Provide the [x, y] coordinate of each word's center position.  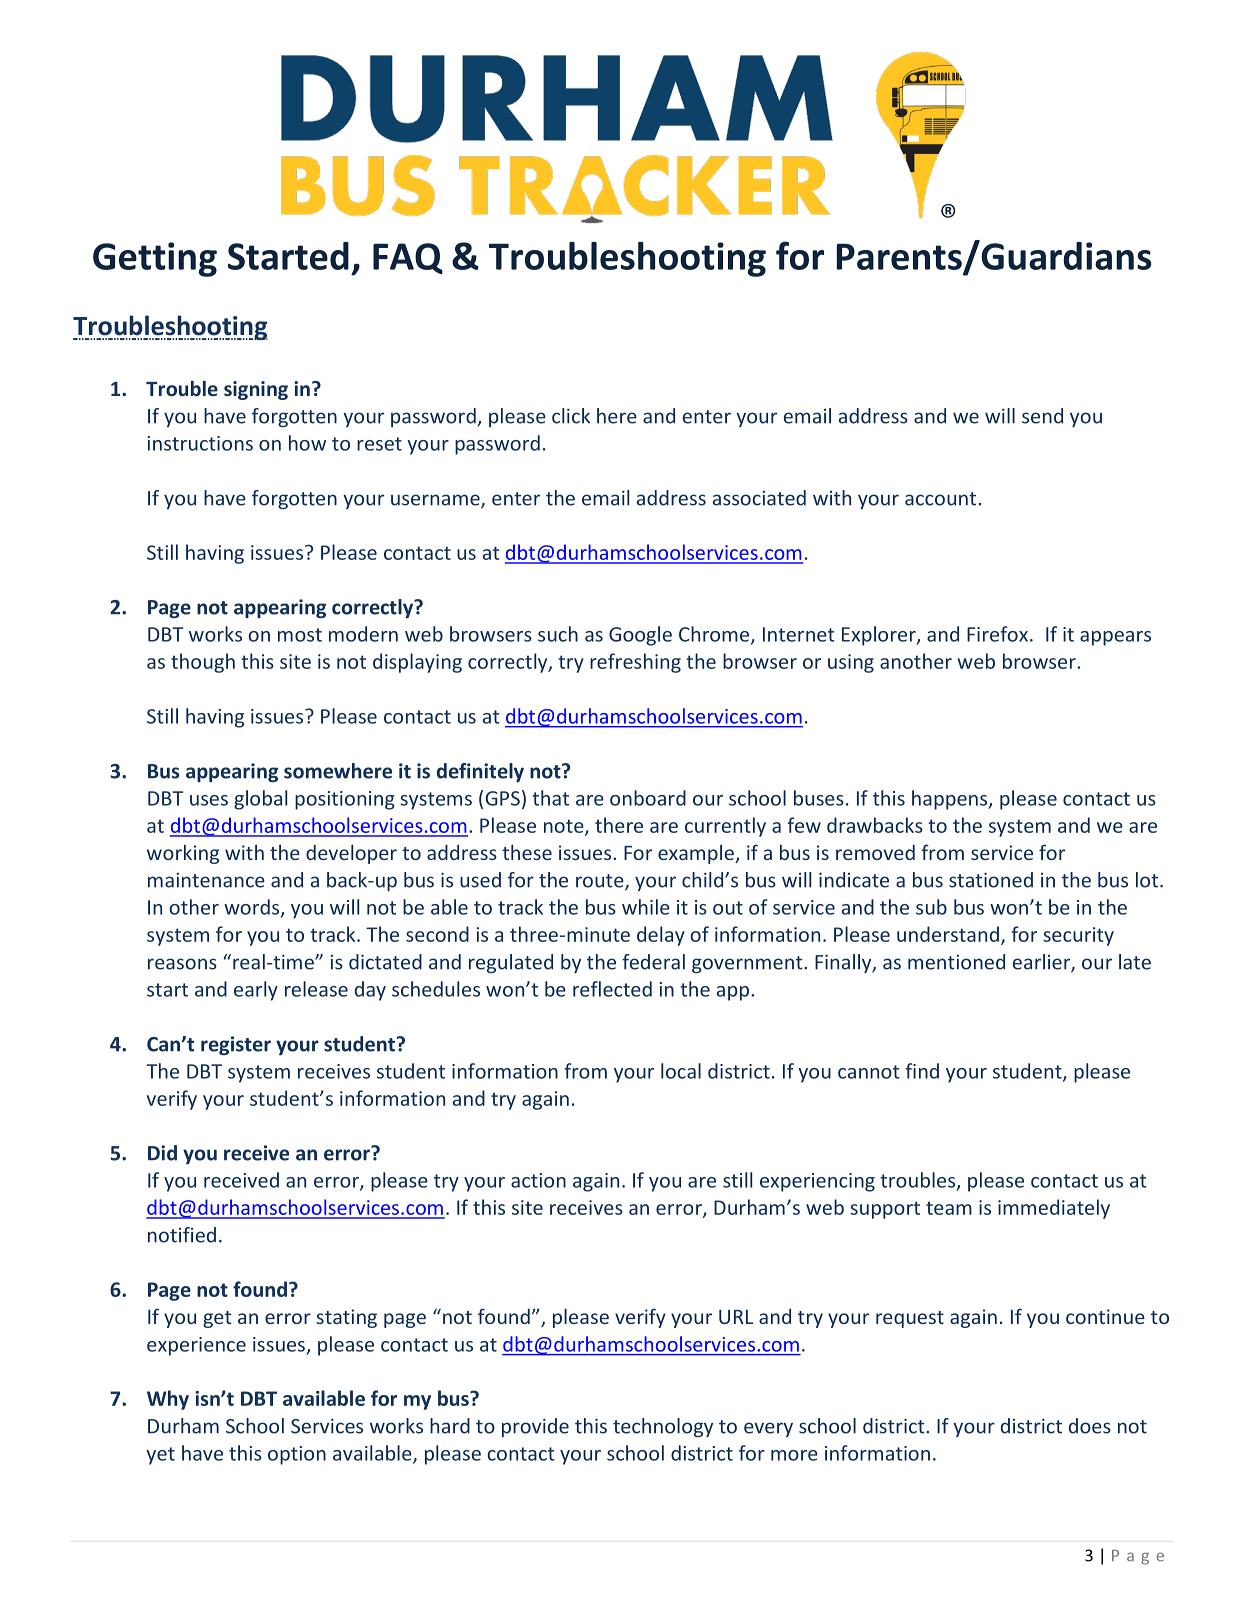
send [1042, 416]
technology [663, 1427]
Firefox [999, 634]
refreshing [635, 663]
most [300, 635]
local [681, 1071]
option [297, 1455]
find [922, 1071]
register [236, 1045]
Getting [155, 259]
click [571, 416]
